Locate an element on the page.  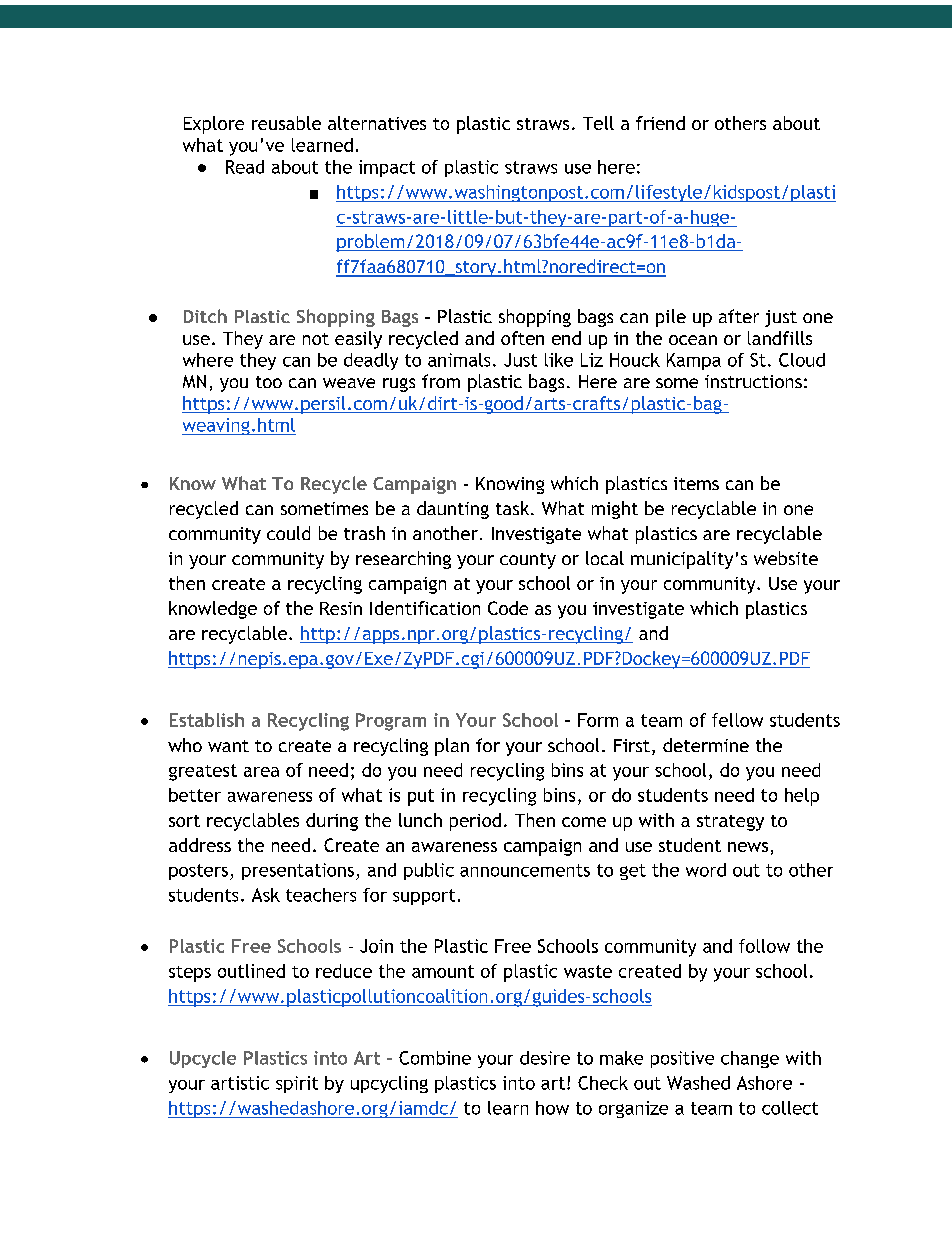
impact is located at coordinates (387, 168).
